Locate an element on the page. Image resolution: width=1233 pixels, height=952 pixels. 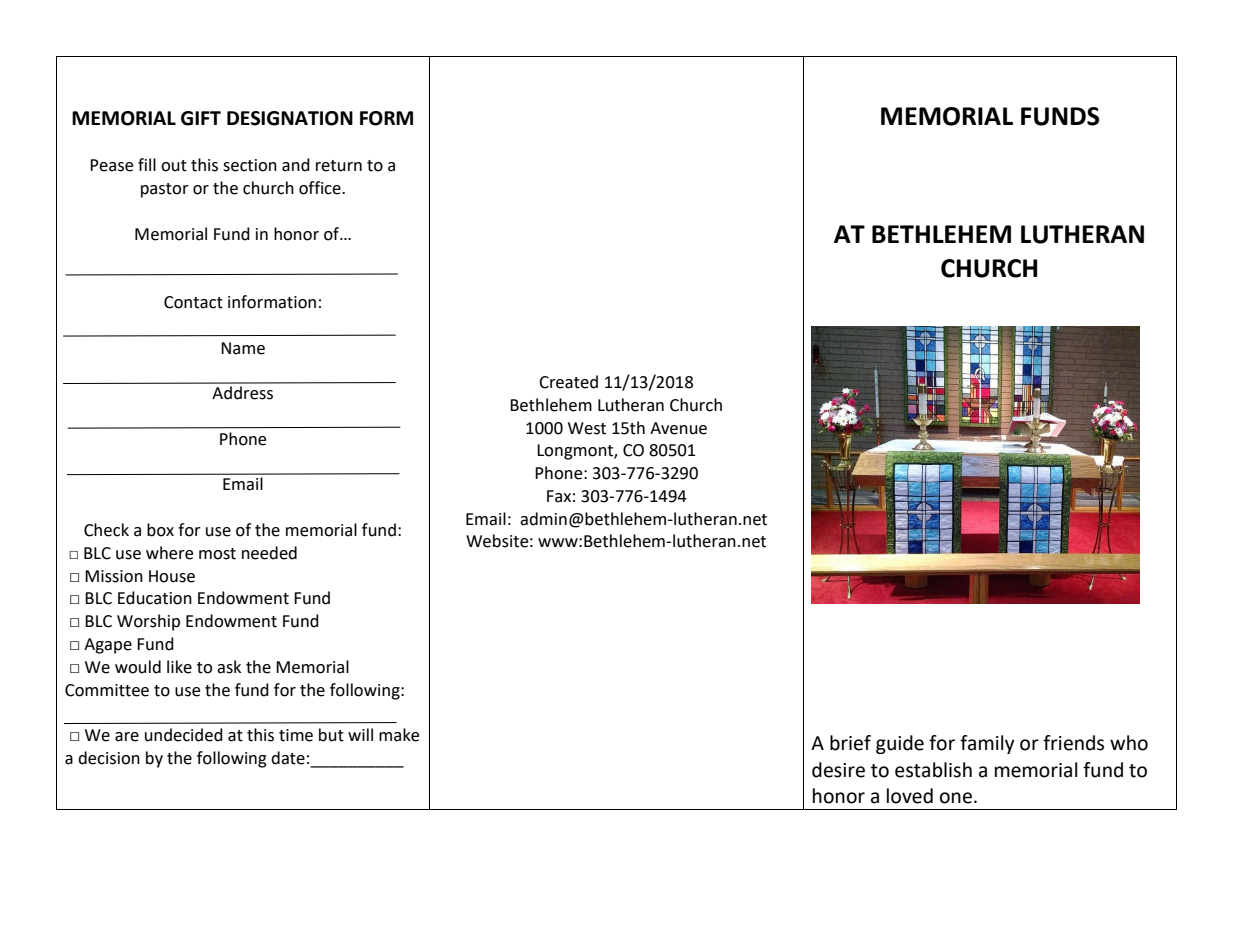
Avenue is located at coordinates (678, 428).
